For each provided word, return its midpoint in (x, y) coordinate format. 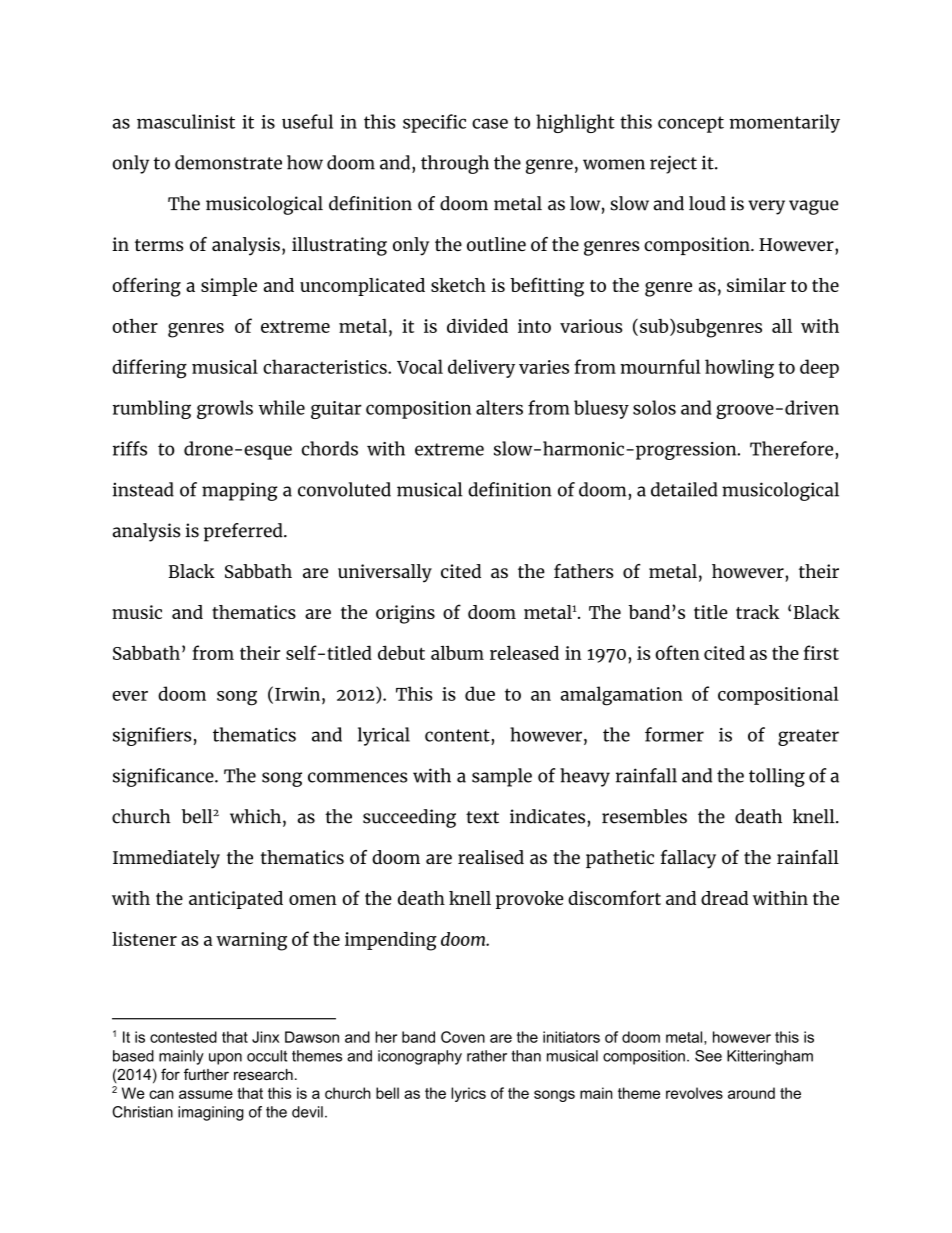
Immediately (166, 859)
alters (499, 407)
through (455, 164)
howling (739, 369)
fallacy (688, 859)
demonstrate (228, 162)
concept (691, 124)
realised (491, 857)
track (758, 612)
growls (225, 409)
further (206, 1074)
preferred (244, 532)
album (457, 652)
